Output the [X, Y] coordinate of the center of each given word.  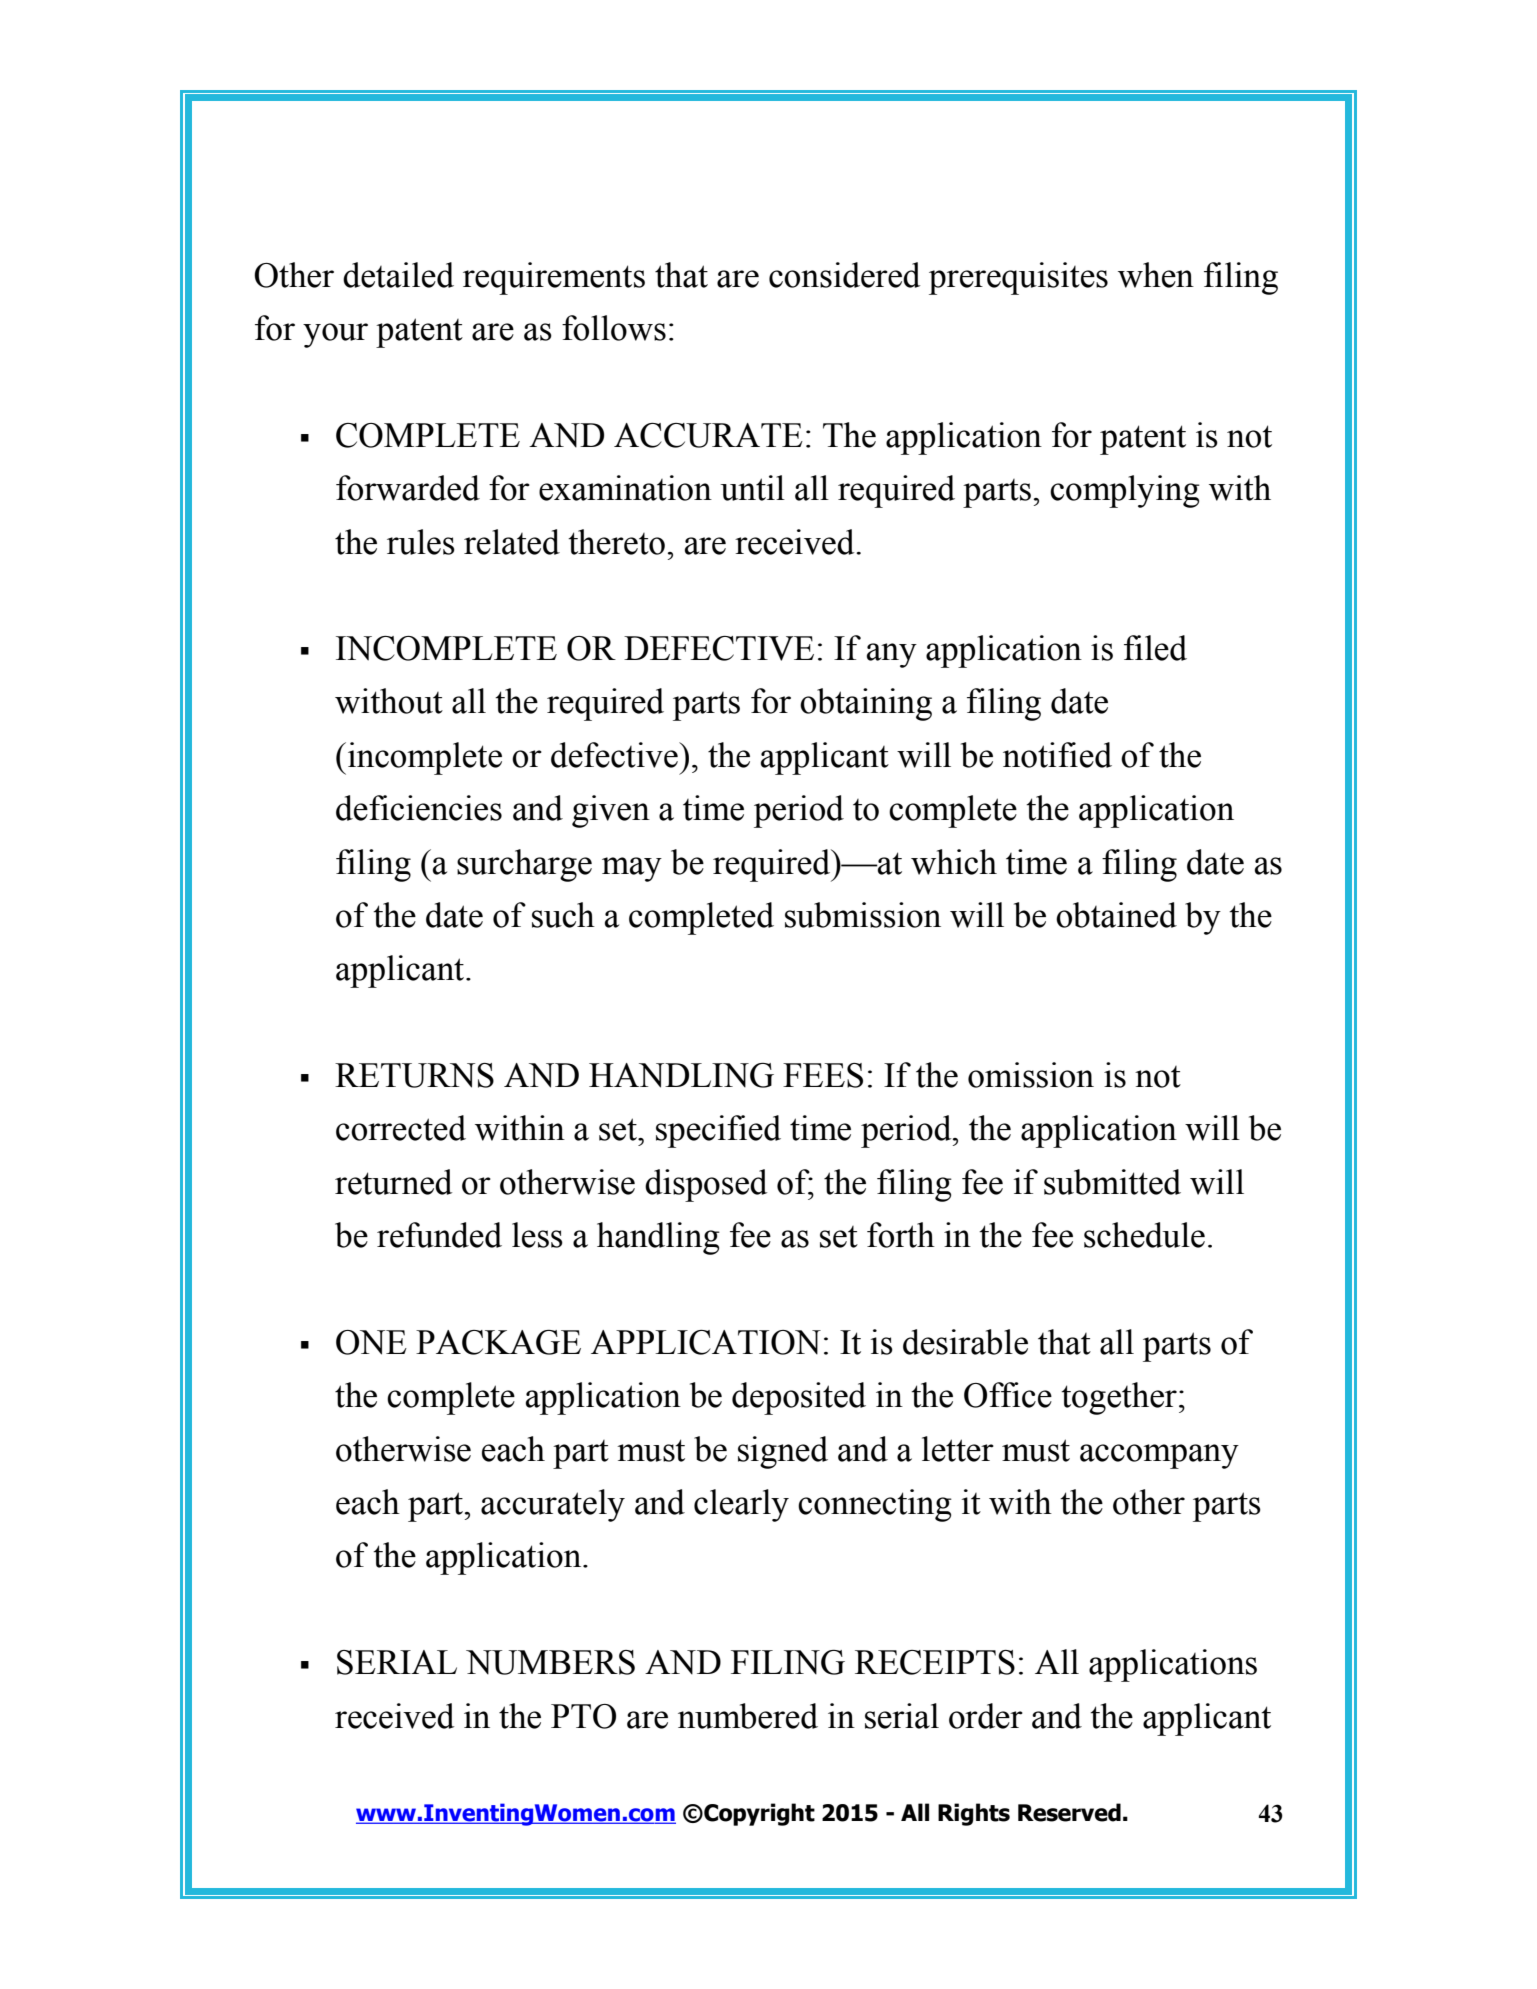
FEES [823, 1075]
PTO [583, 1716]
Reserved [1069, 1812]
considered [844, 275]
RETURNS [414, 1075]
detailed [398, 275]
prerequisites [1018, 278]
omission [1031, 1075]
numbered [748, 1716]
